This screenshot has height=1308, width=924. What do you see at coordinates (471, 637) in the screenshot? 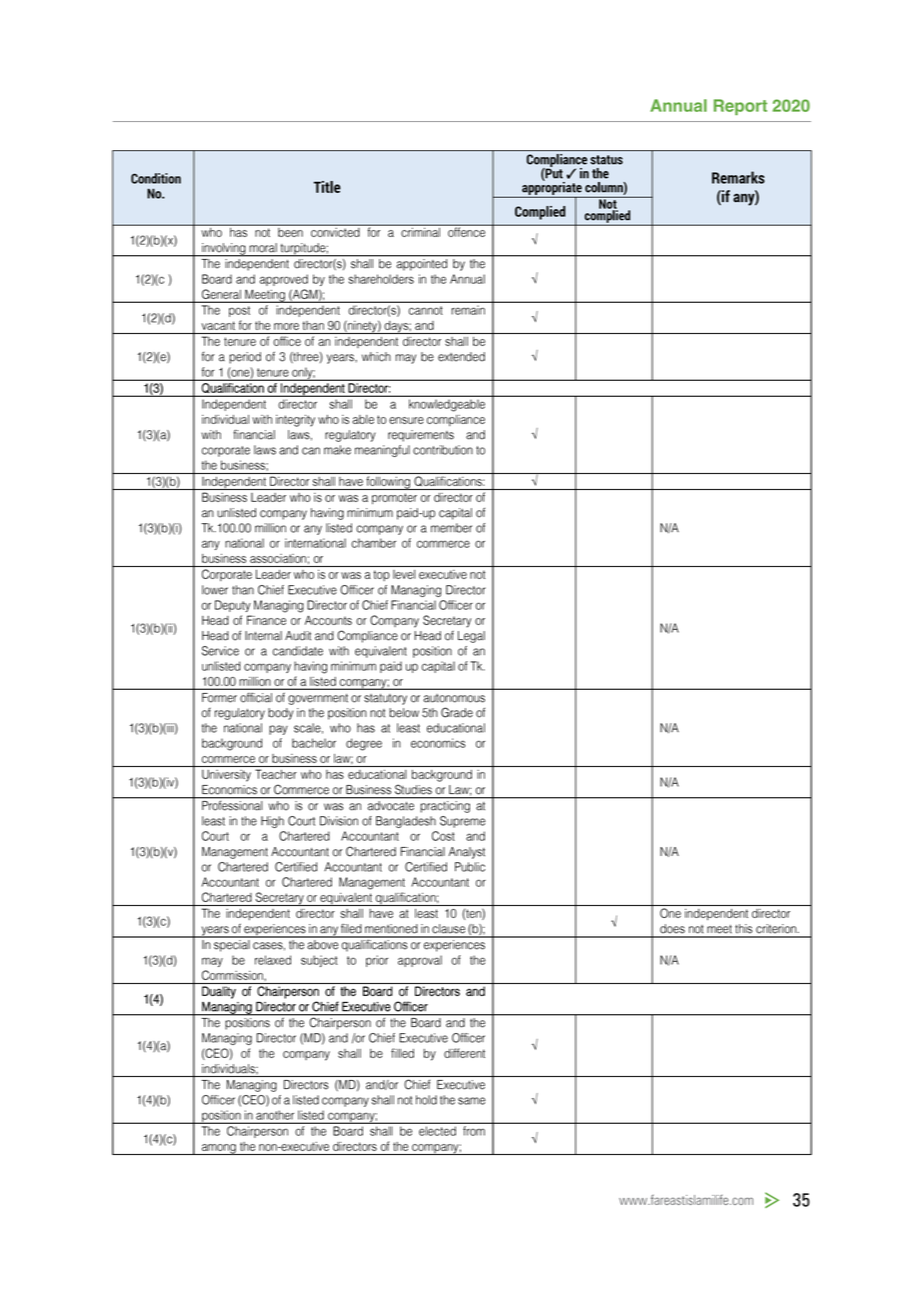
I see `Legal` at bounding box center [471, 637].
